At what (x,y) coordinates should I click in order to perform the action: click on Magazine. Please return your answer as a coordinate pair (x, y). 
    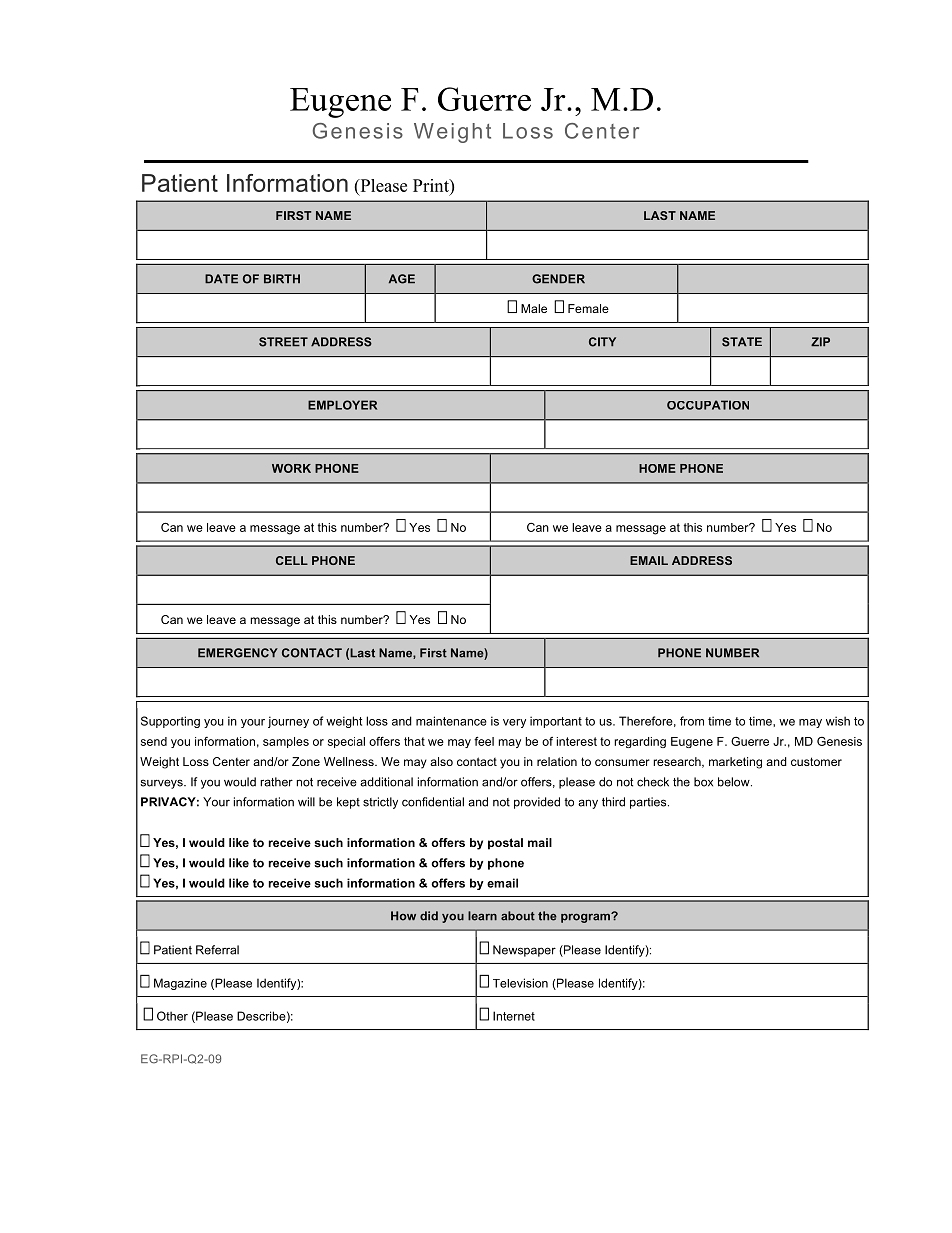
    Looking at the image, I should click on (180, 984).
